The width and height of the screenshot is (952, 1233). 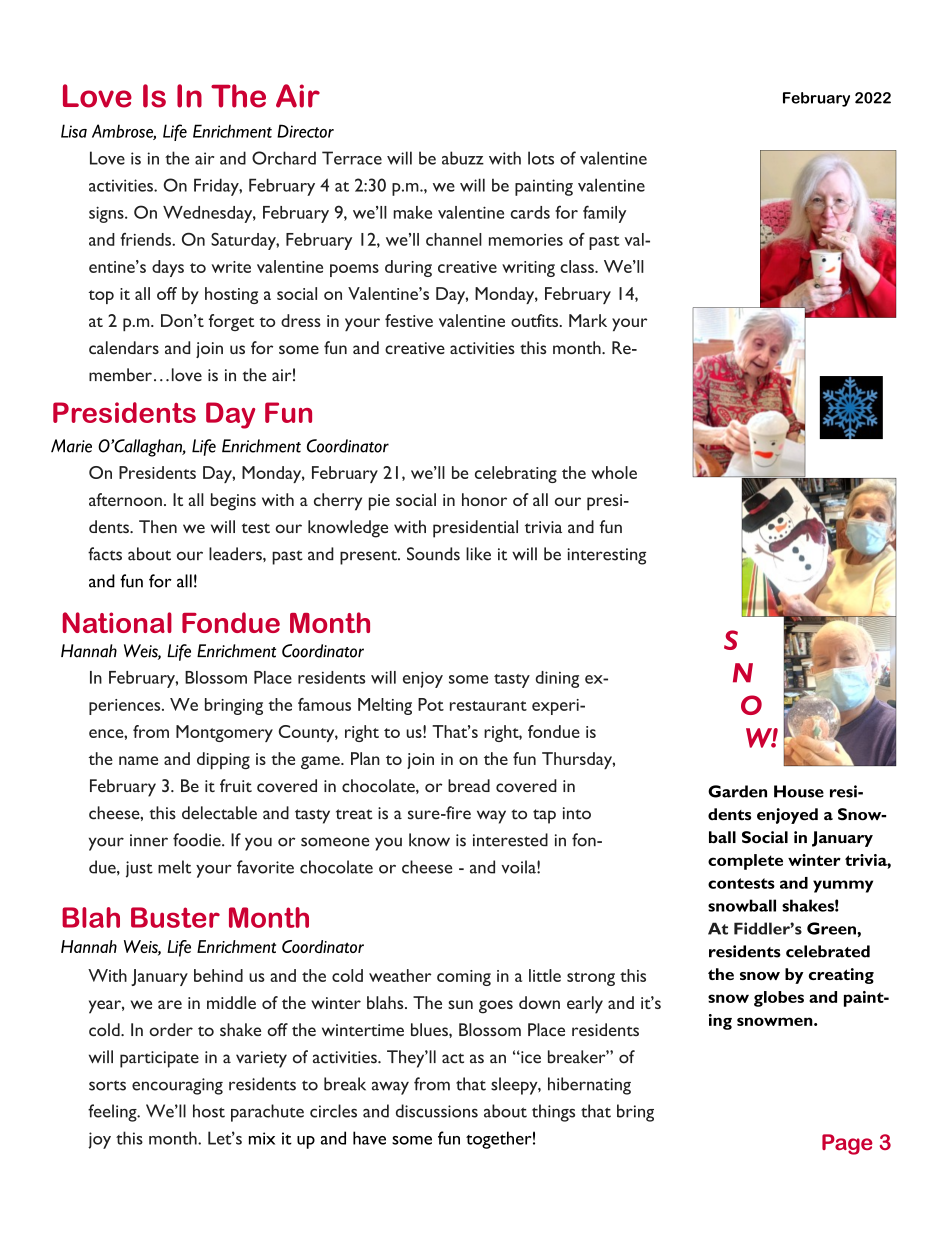 I want to click on Marie, so click(x=71, y=446).
